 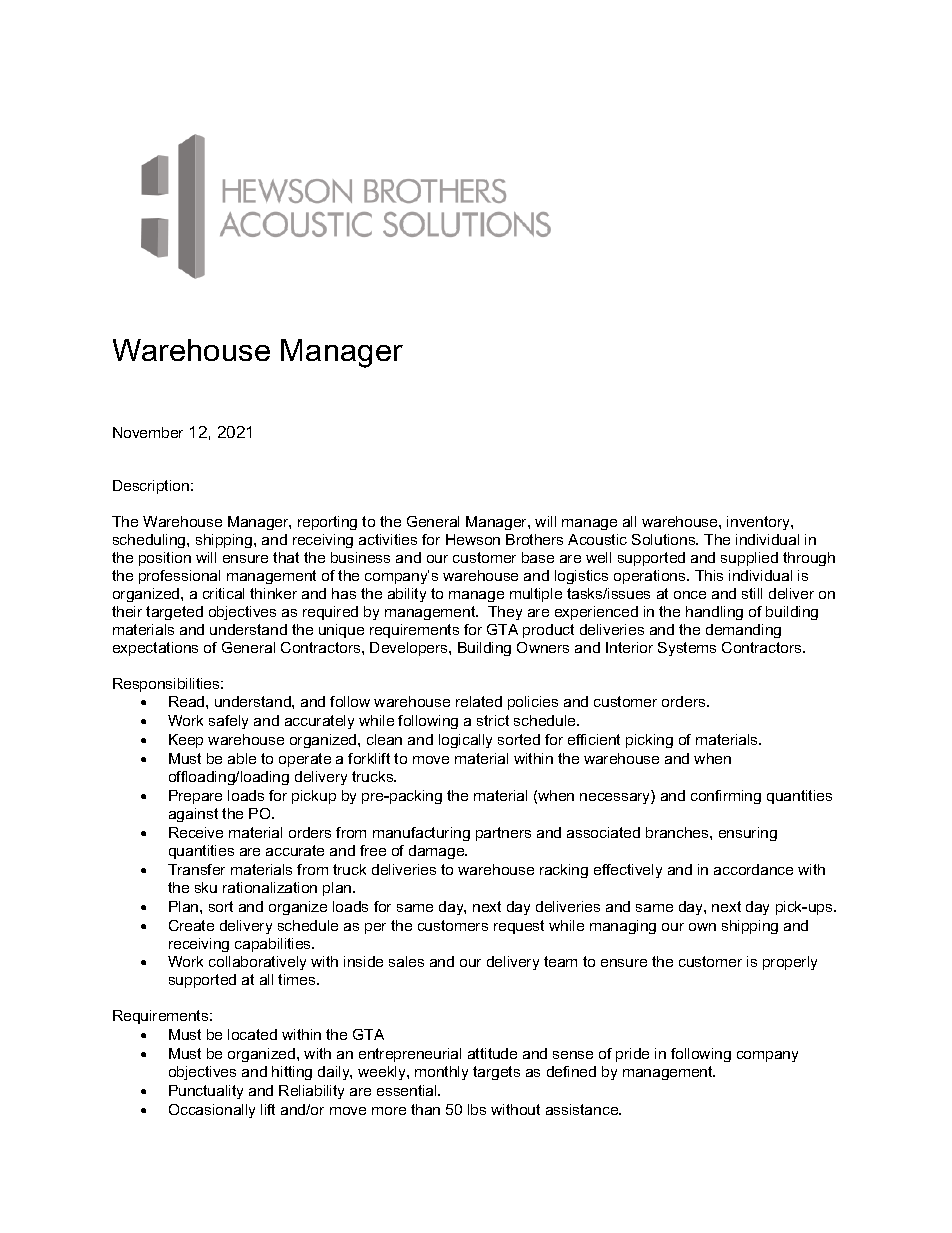 I want to click on properly, so click(x=790, y=963).
